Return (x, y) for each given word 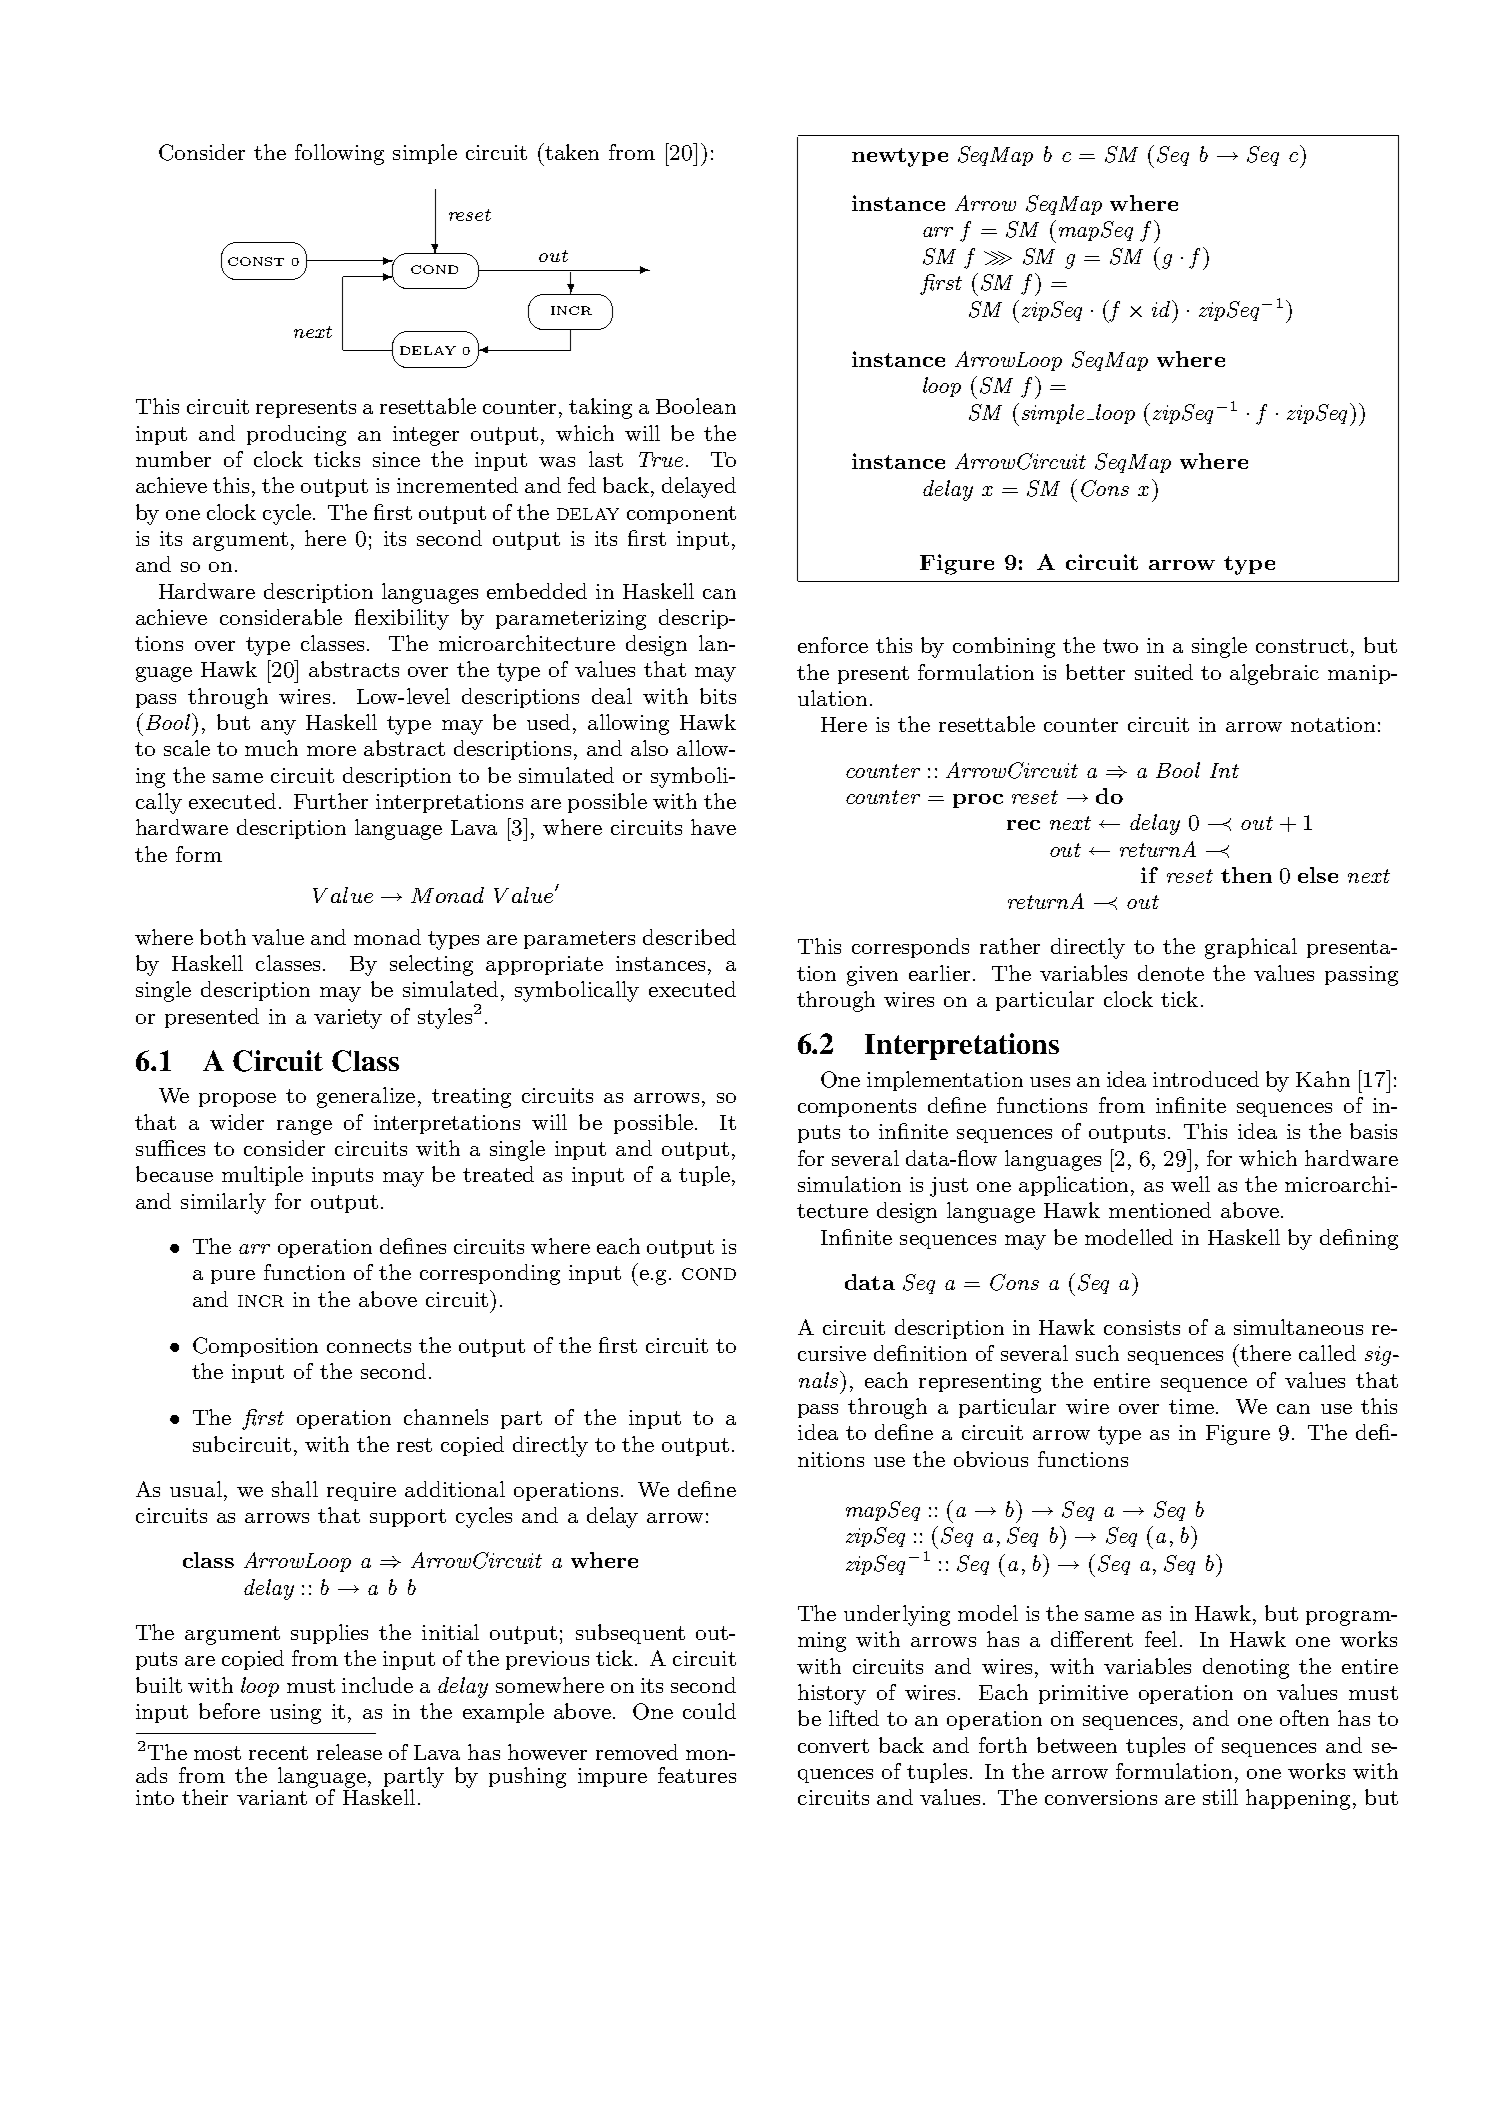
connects (369, 1346)
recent (278, 1753)
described (689, 937)
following (339, 154)
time (1191, 1406)
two (1120, 646)
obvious (991, 1459)
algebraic (1274, 674)
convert (833, 1746)
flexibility (402, 619)
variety (348, 1019)
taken (572, 152)
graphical (1251, 948)
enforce (833, 645)
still (1220, 1797)
